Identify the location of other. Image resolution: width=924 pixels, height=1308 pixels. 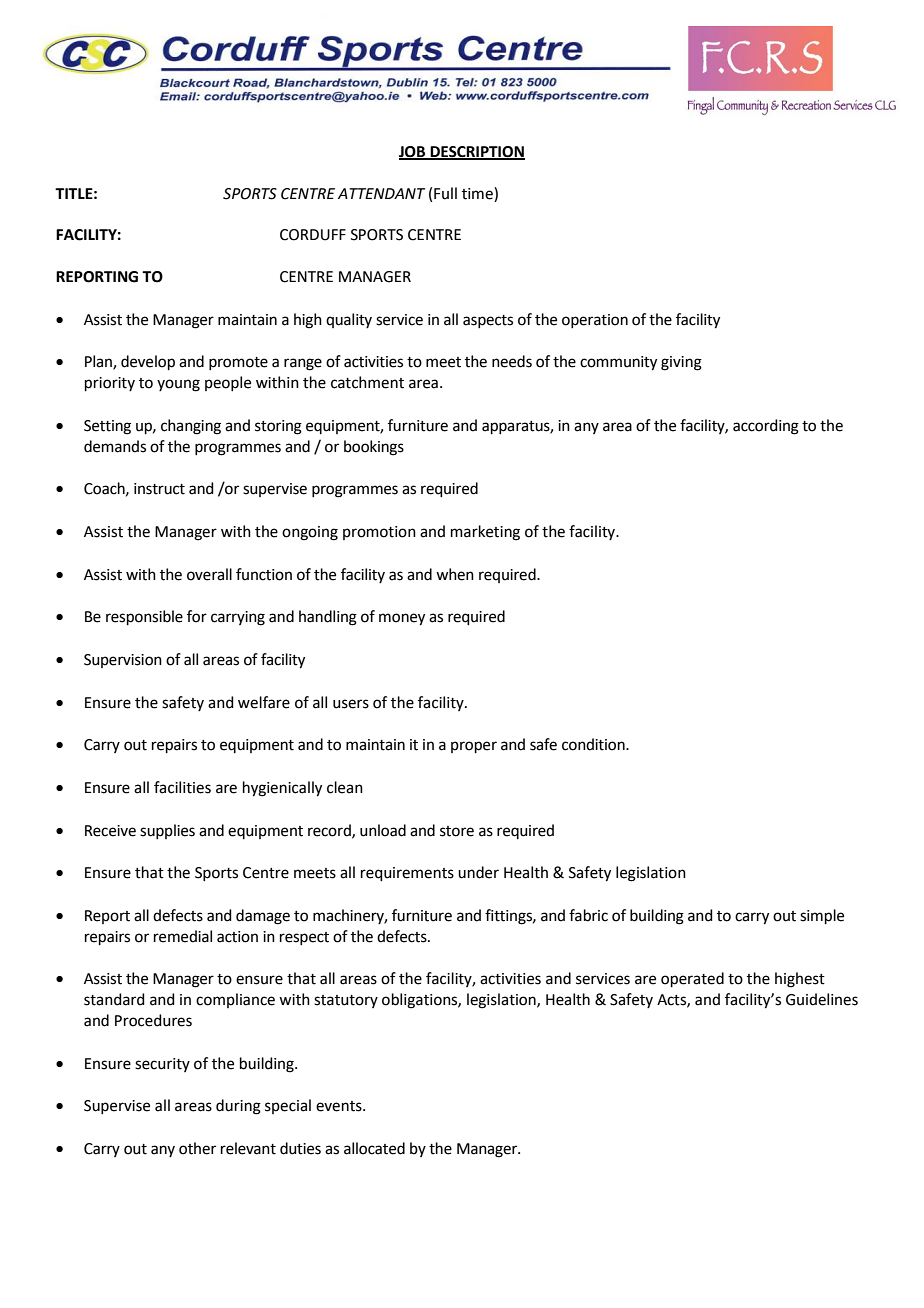
(197, 1148).
